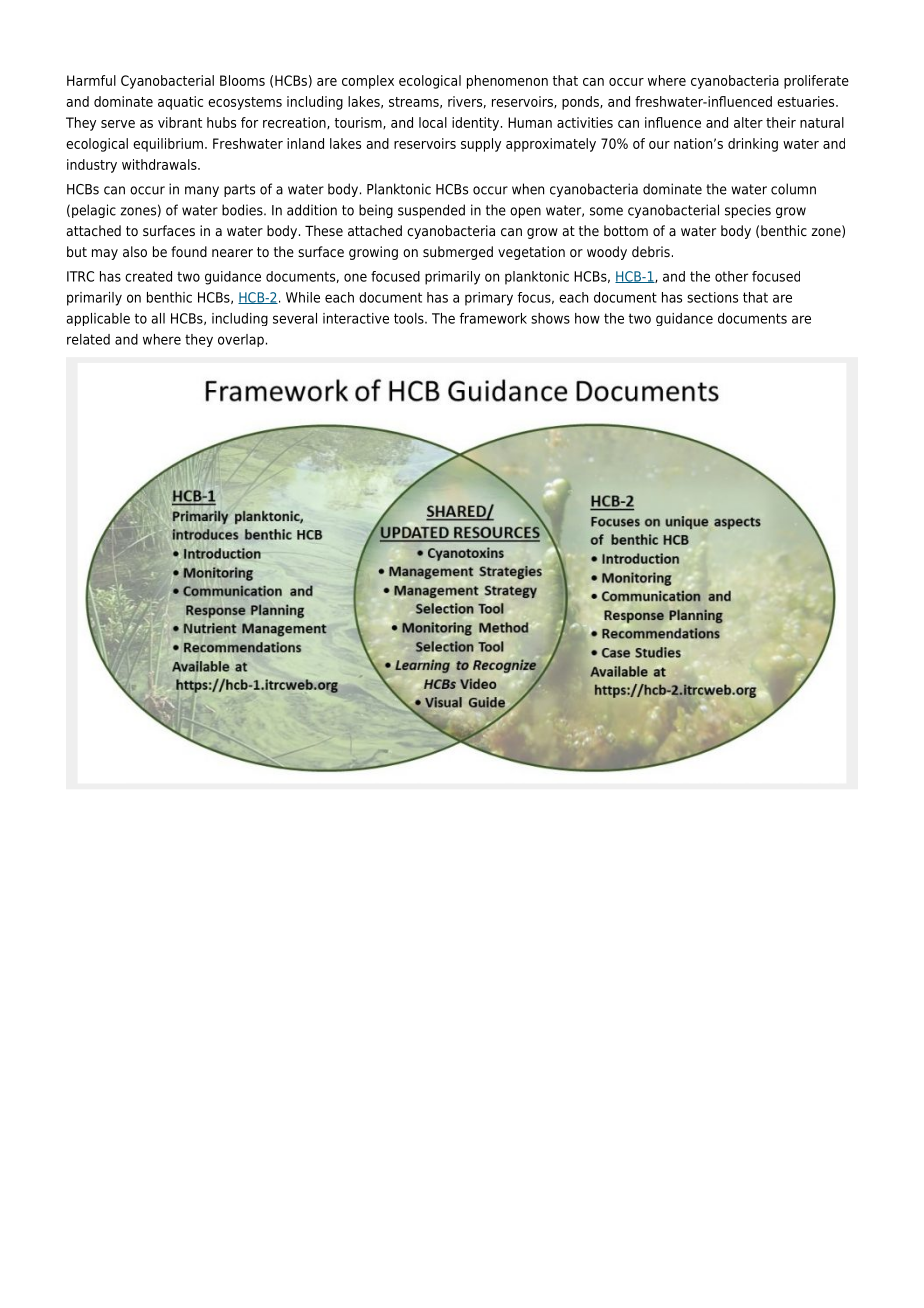 This screenshot has height=1308, width=924. What do you see at coordinates (528, 189) in the screenshot?
I see `when` at bounding box center [528, 189].
